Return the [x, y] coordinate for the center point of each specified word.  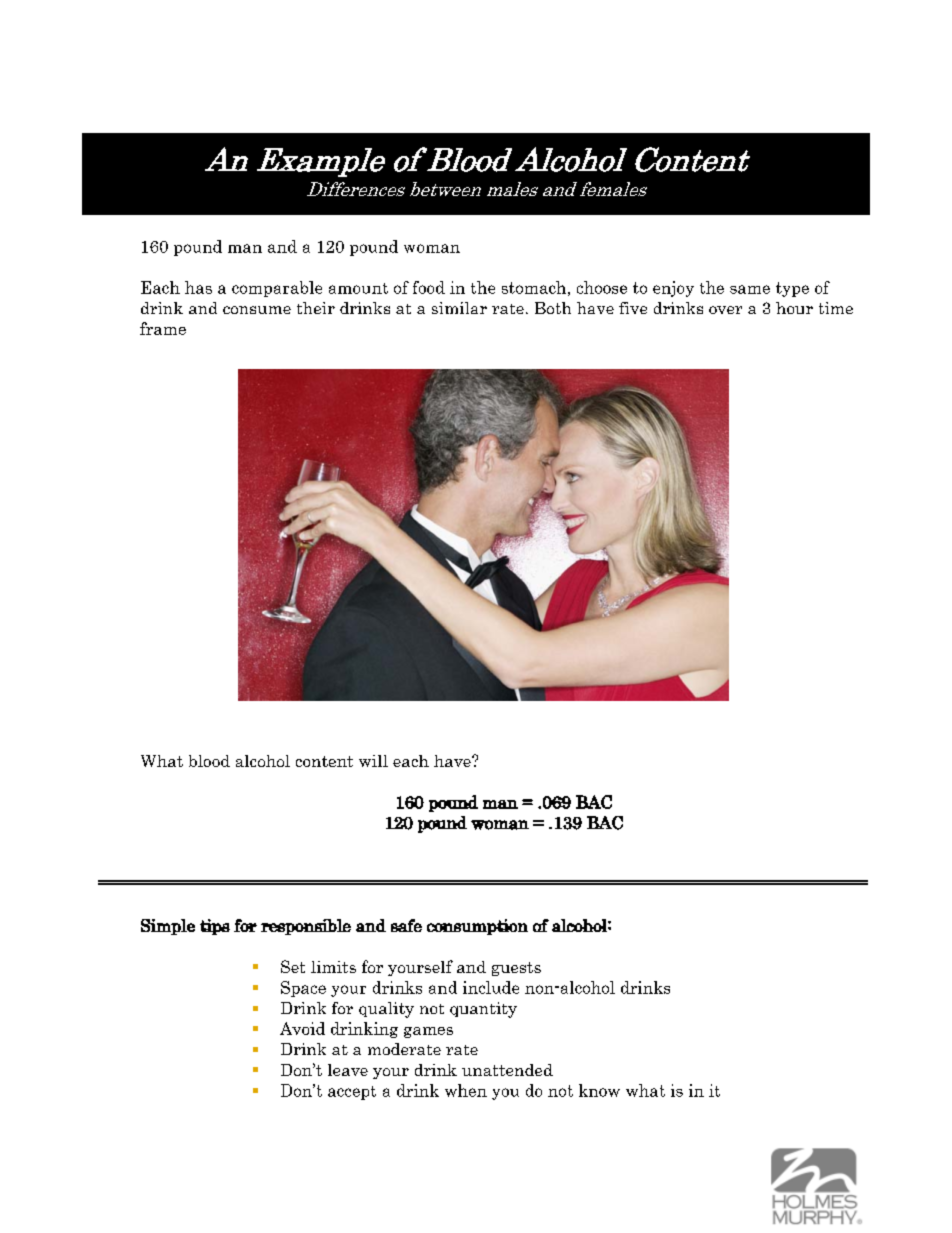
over [725, 310]
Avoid [302, 1028]
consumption [477, 927]
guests [516, 969]
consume [257, 310]
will [373, 761]
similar [459, 308]
